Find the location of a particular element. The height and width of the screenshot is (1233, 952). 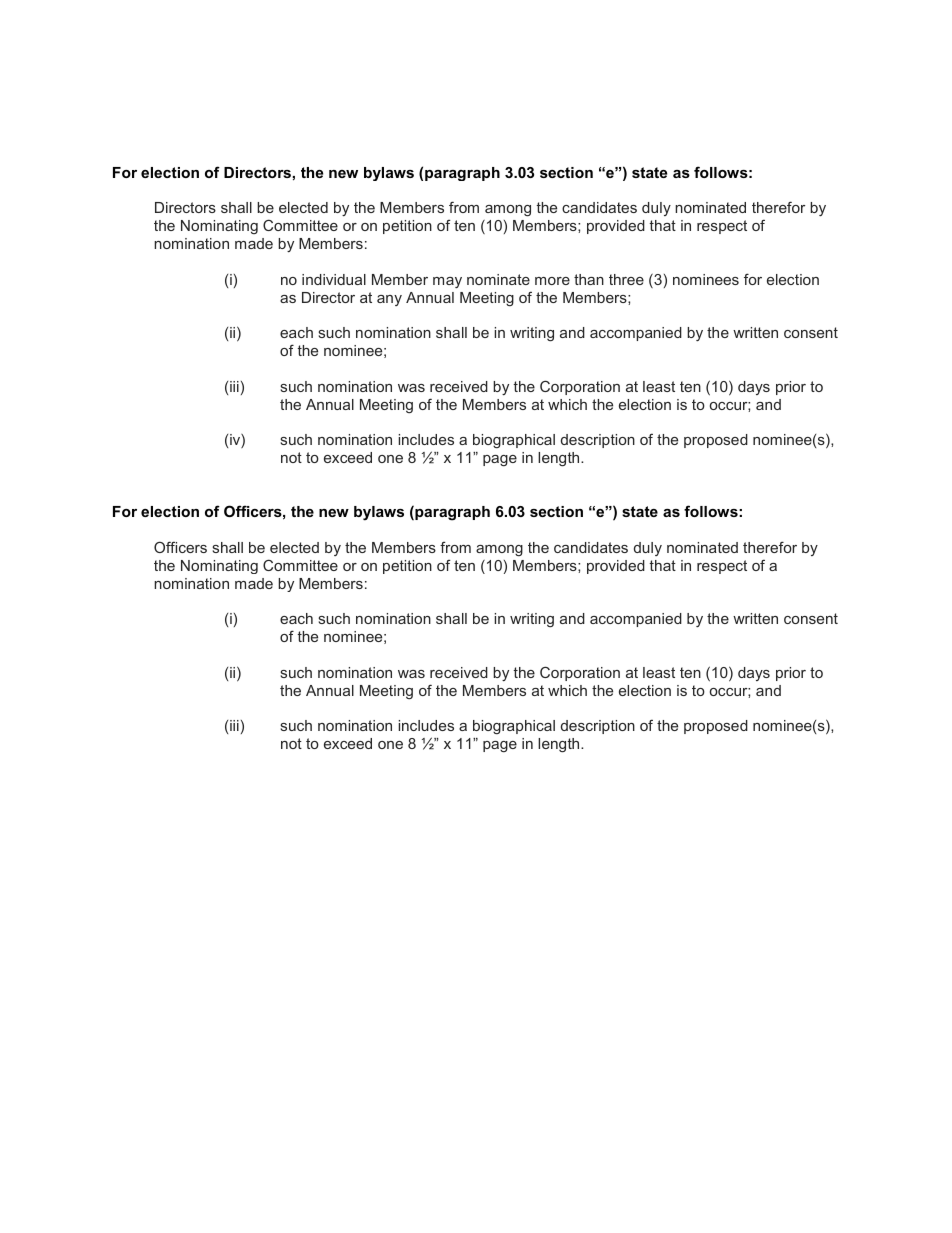

may is located at coordinates (447, 282).
